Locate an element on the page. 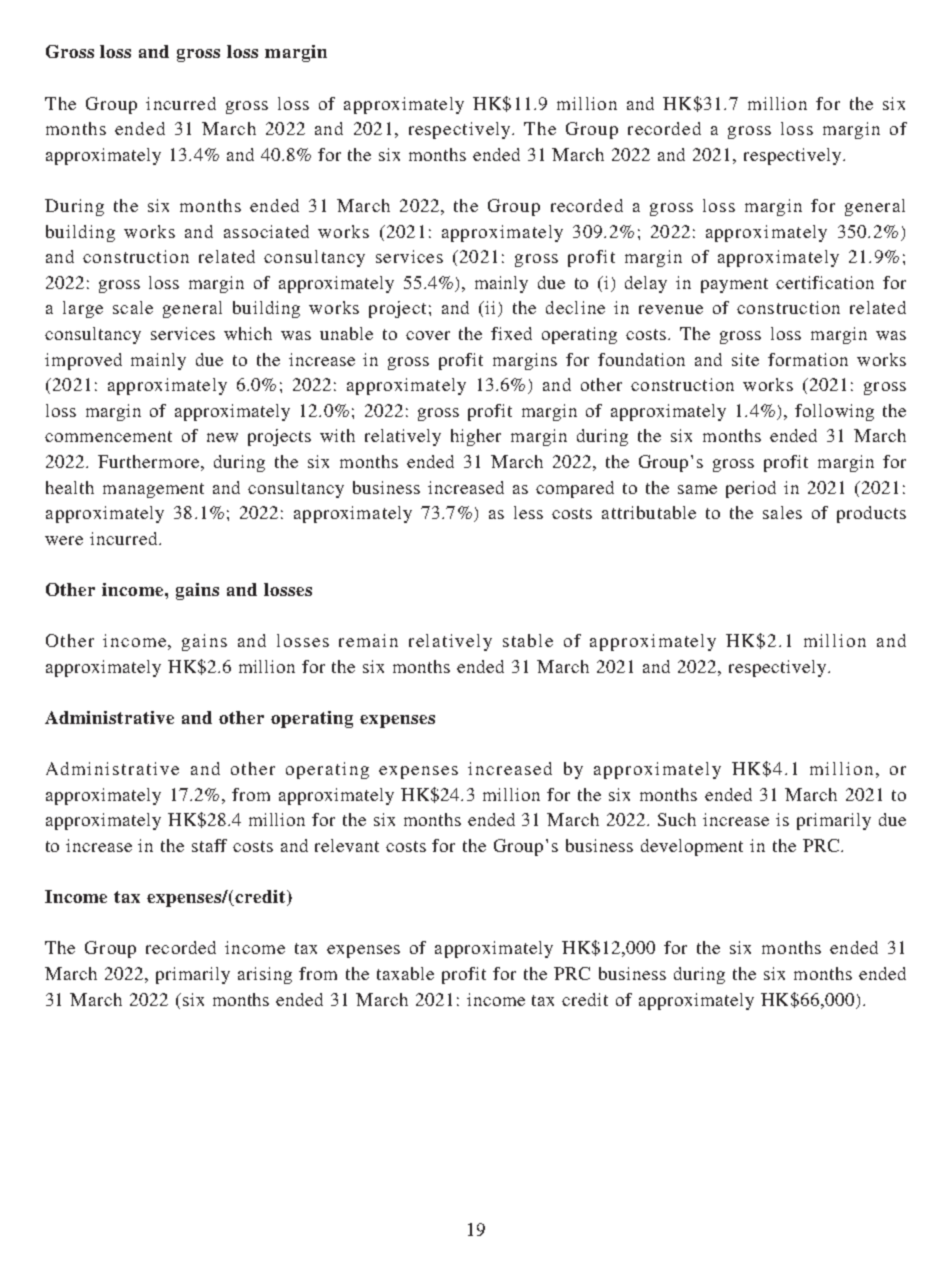 The height and width of the image is (1270, 952). arising is located at coordinates (265, 975).
